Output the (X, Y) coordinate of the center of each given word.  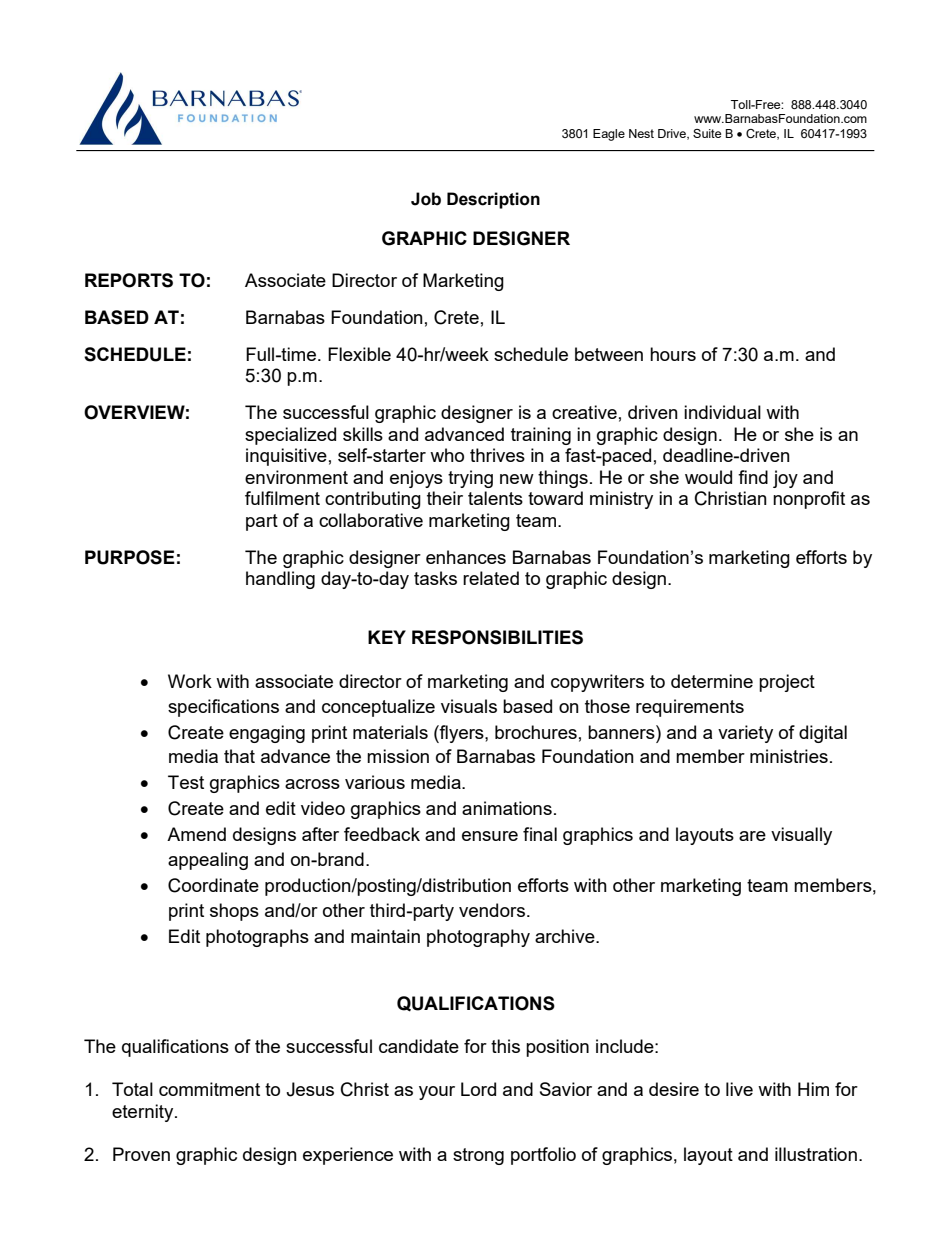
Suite (707, 133)
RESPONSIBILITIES (497, 637)
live (739, 1089)
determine (712, 681)
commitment (209, 1089)
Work (190, 681)
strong (478, 1156)
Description (493, 200)
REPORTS (129, 280)
